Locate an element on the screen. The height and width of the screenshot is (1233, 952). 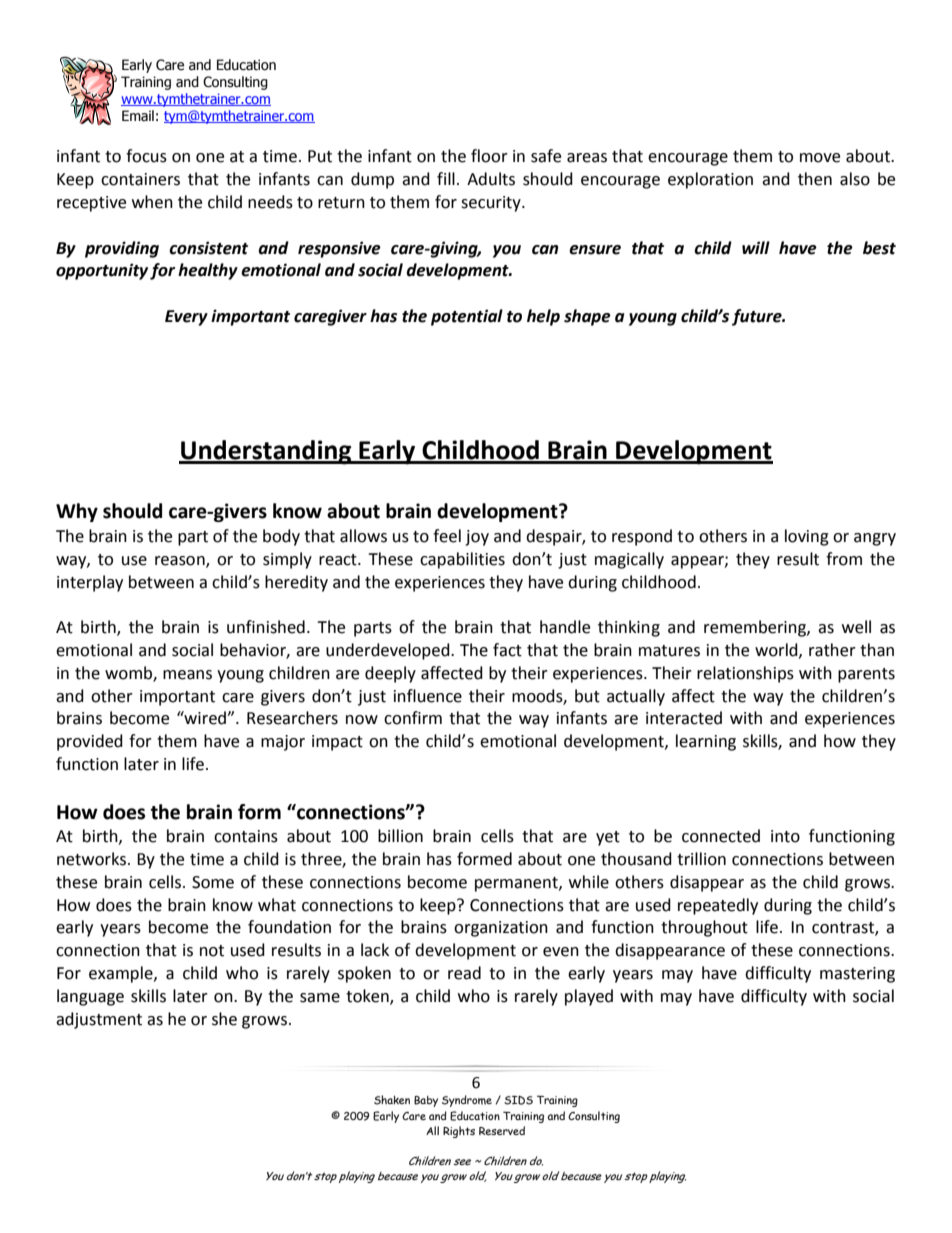
fact is located at coordinates (507, 650).
